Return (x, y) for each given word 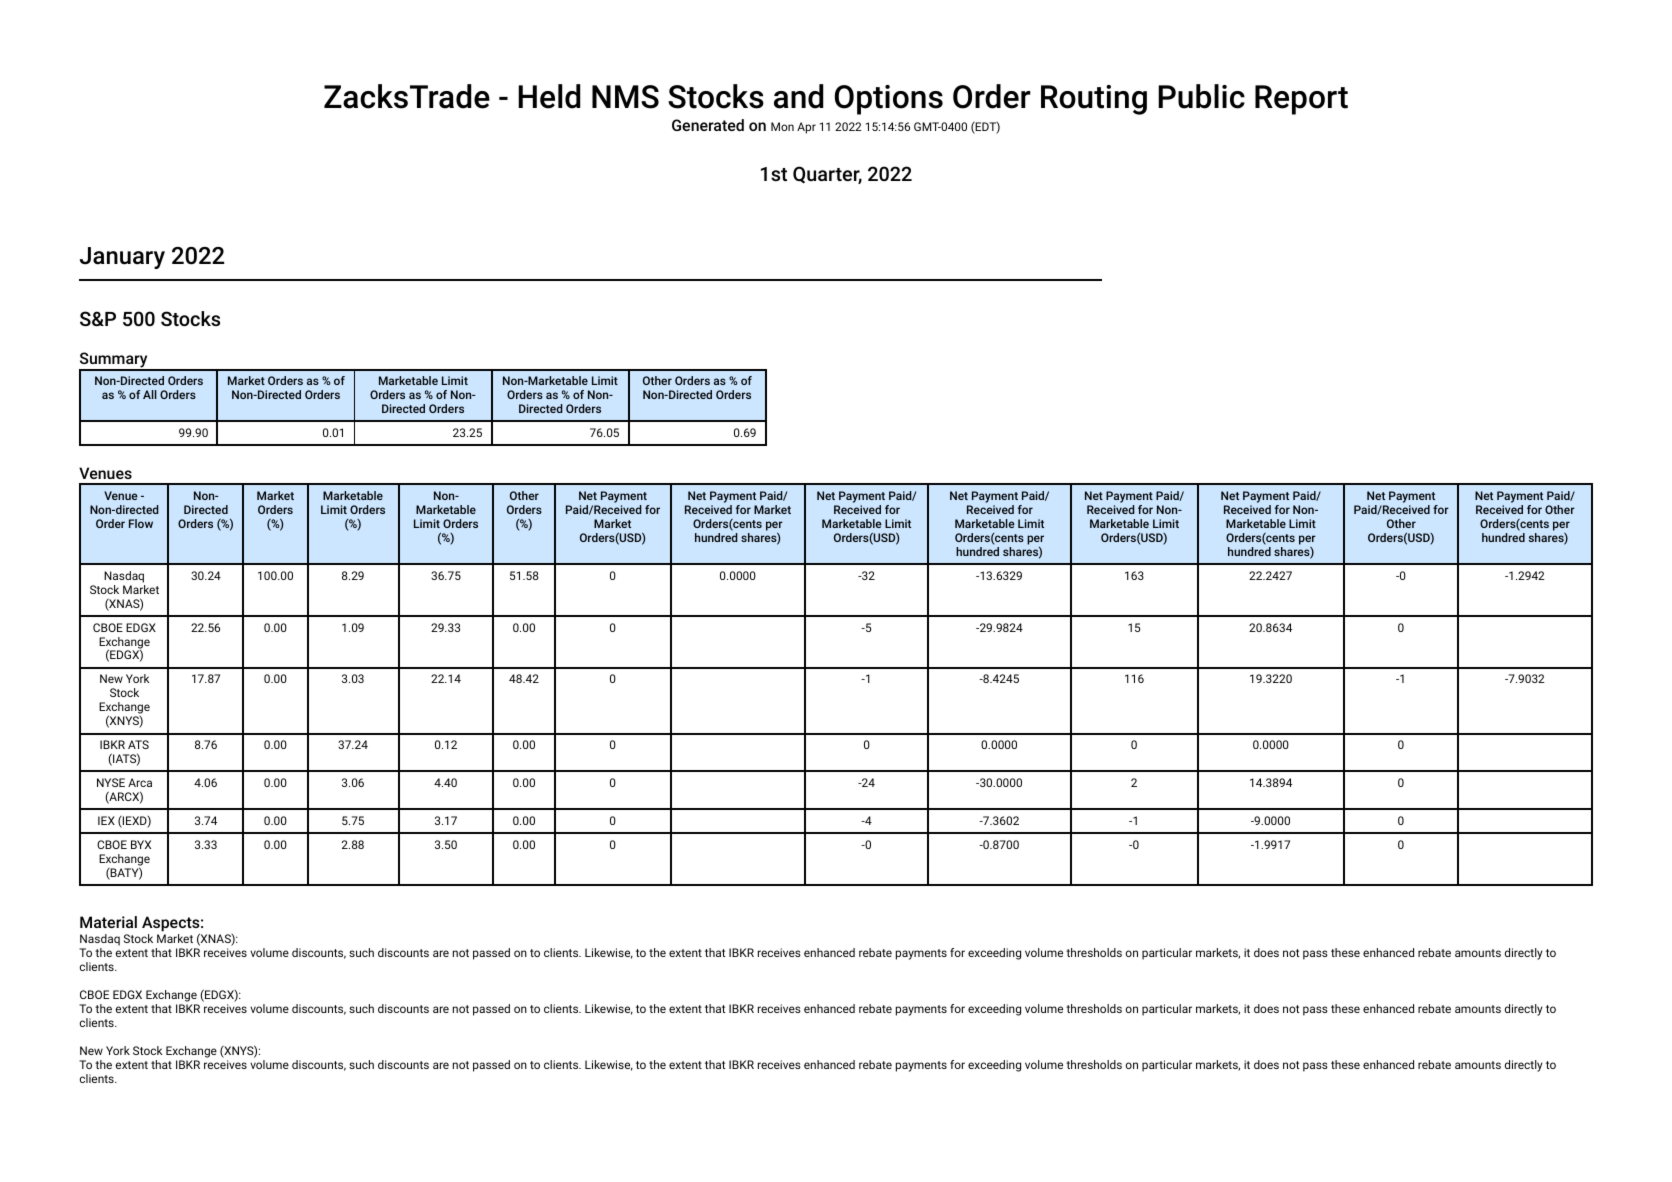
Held (549, 96)
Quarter (827, 175)
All (150, 394)
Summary (114, 361)
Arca (140, 782)
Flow (141, 523)
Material (108, 922)
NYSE (111, 782)
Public (1201, 96)
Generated (708, 125)
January (122, 258)
